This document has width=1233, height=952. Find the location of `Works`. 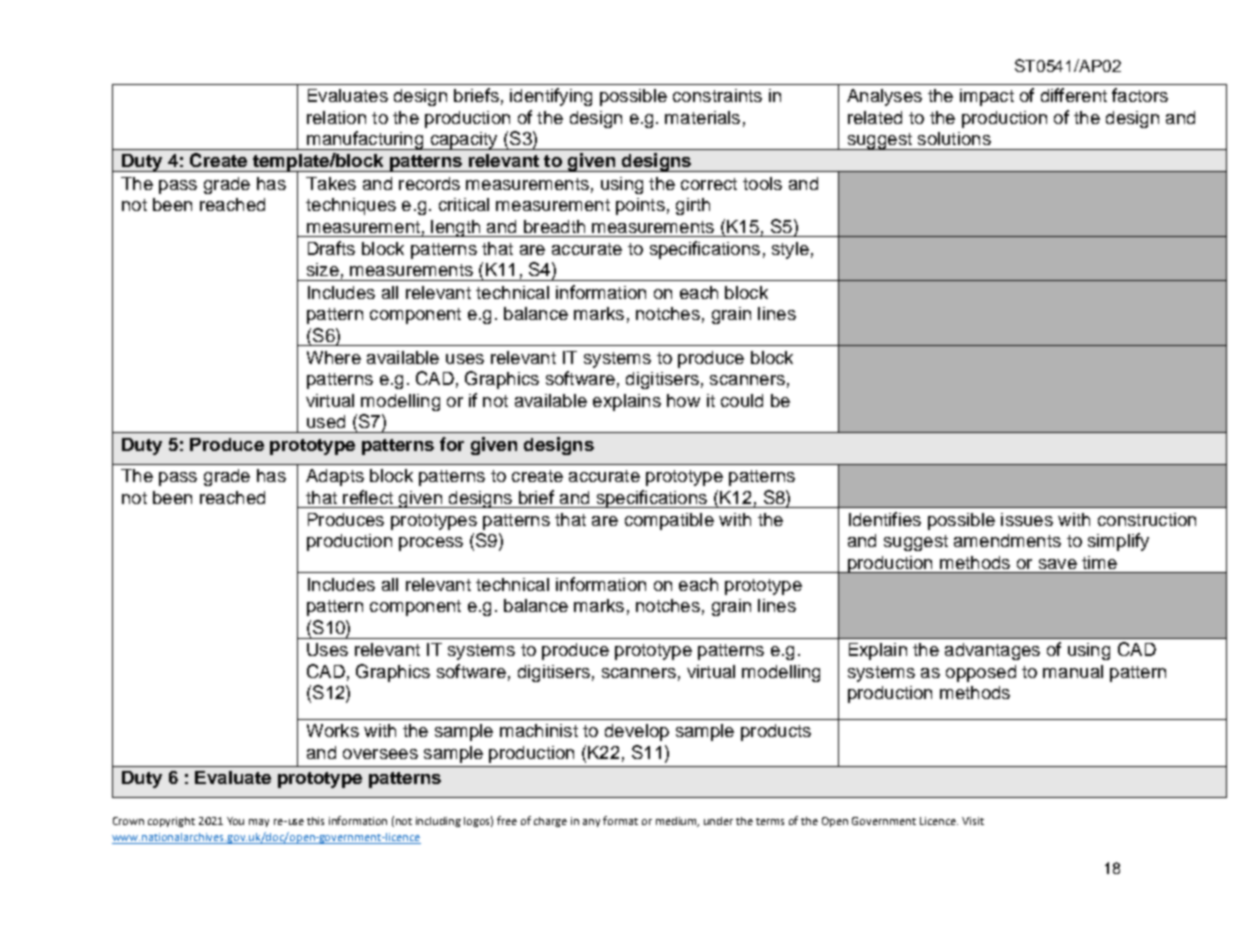

Works is located at coordinates (333, 730).
